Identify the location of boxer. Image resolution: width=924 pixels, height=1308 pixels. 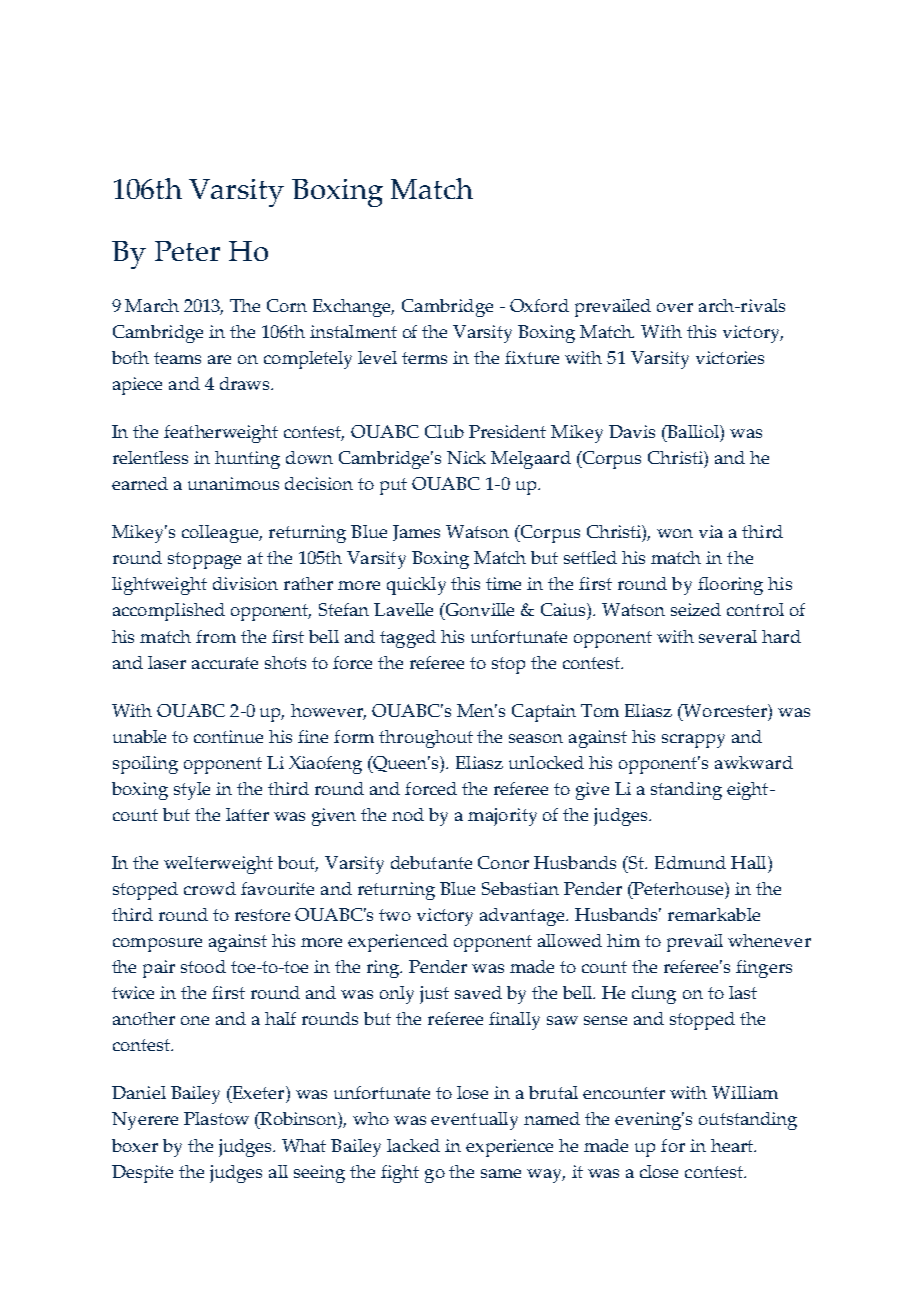
(135, 1145).
